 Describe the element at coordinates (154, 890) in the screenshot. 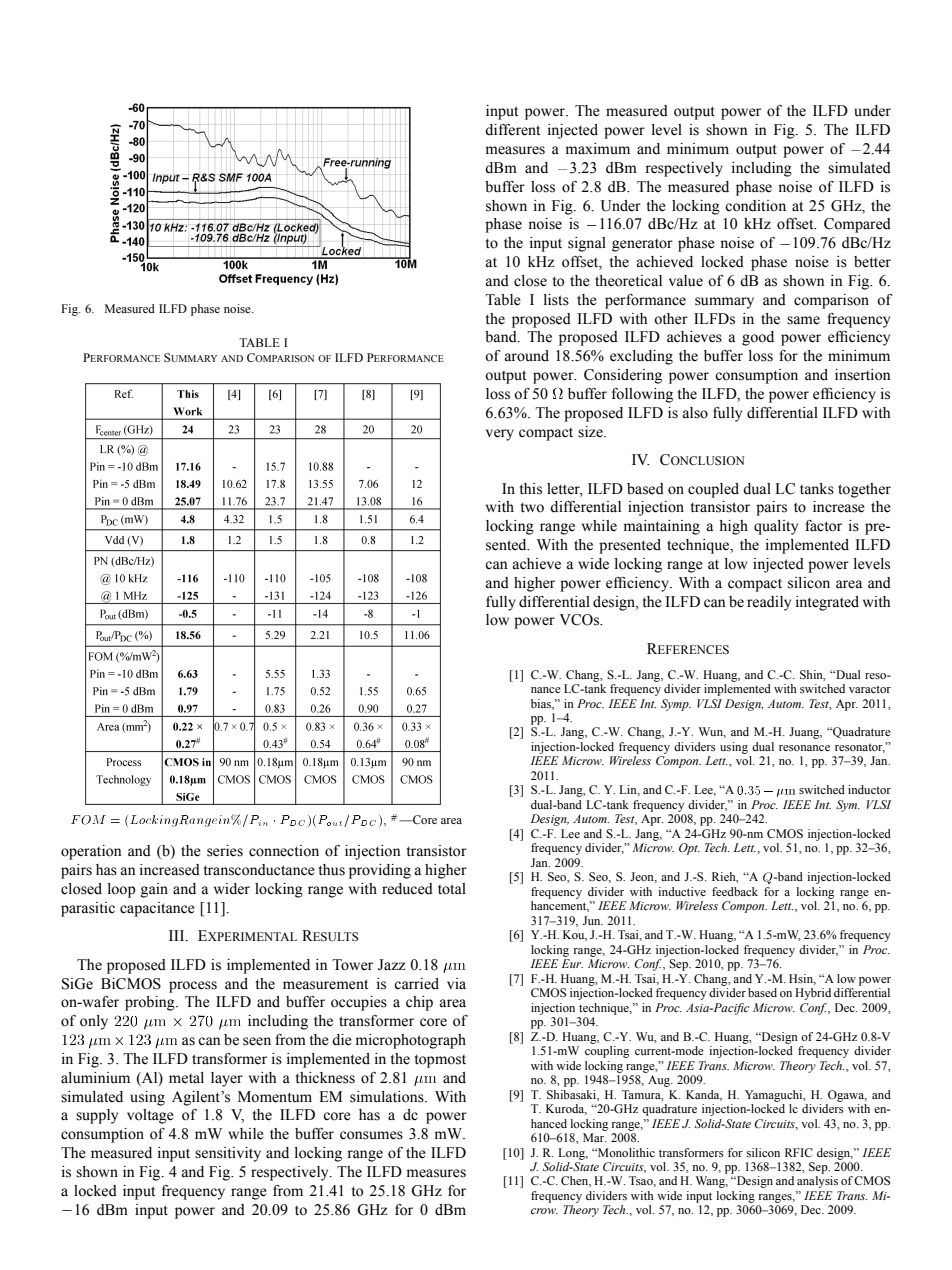

I see `gain` at that location.
